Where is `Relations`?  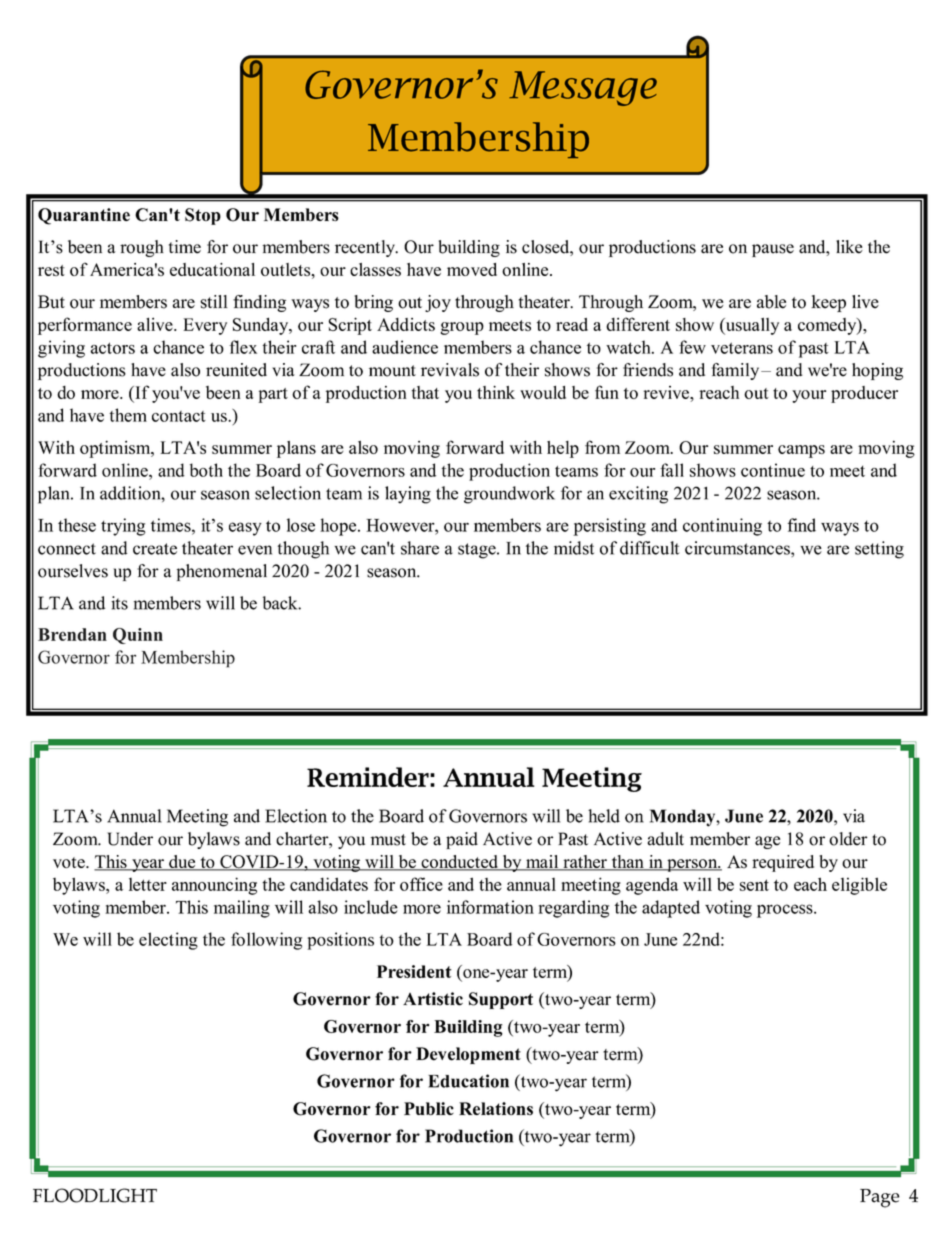
Relations is located at coordinates (496, 1109).
